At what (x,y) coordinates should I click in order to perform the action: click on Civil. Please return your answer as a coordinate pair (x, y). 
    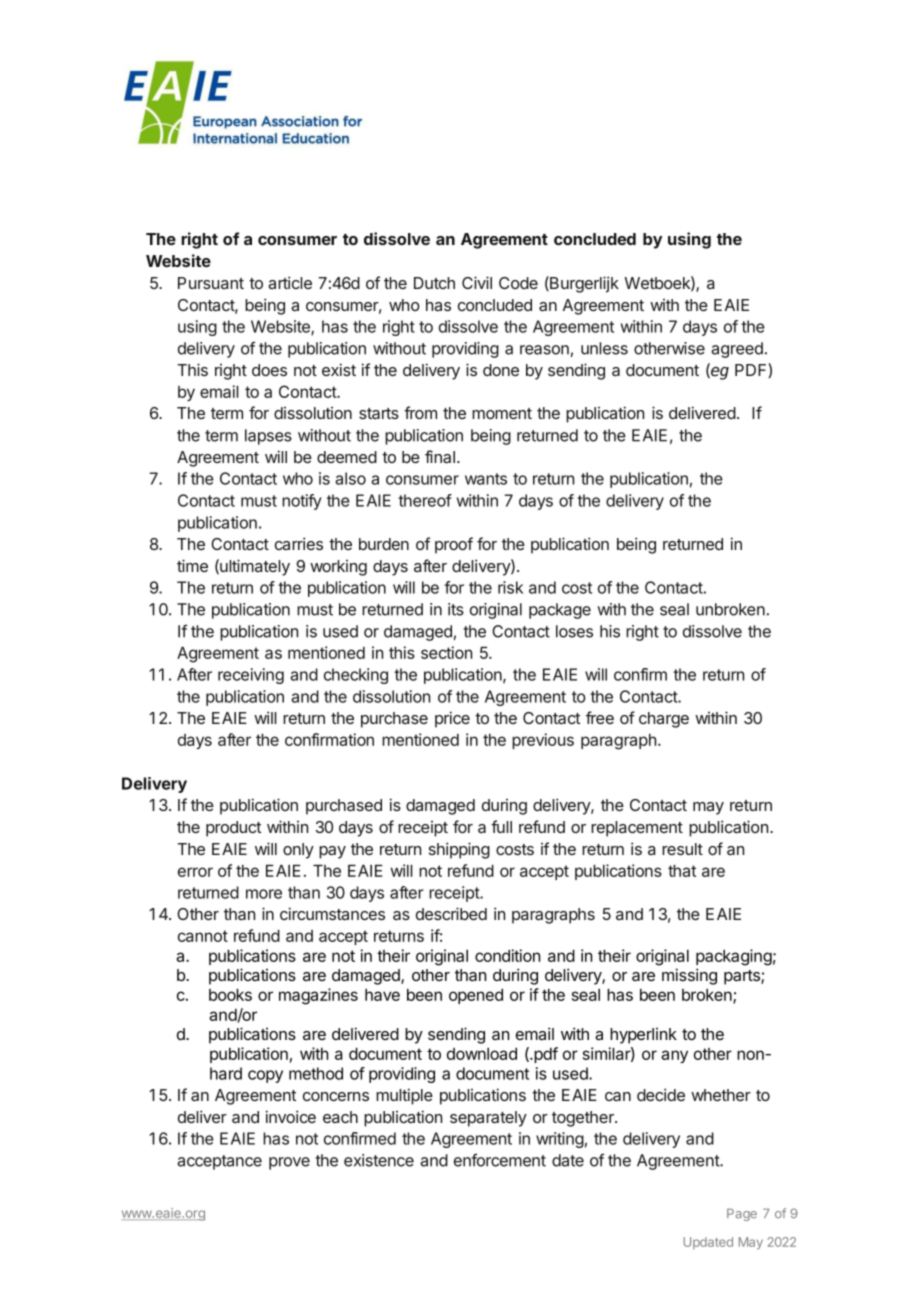
    Looking at the image, I should click on (477, 282).
